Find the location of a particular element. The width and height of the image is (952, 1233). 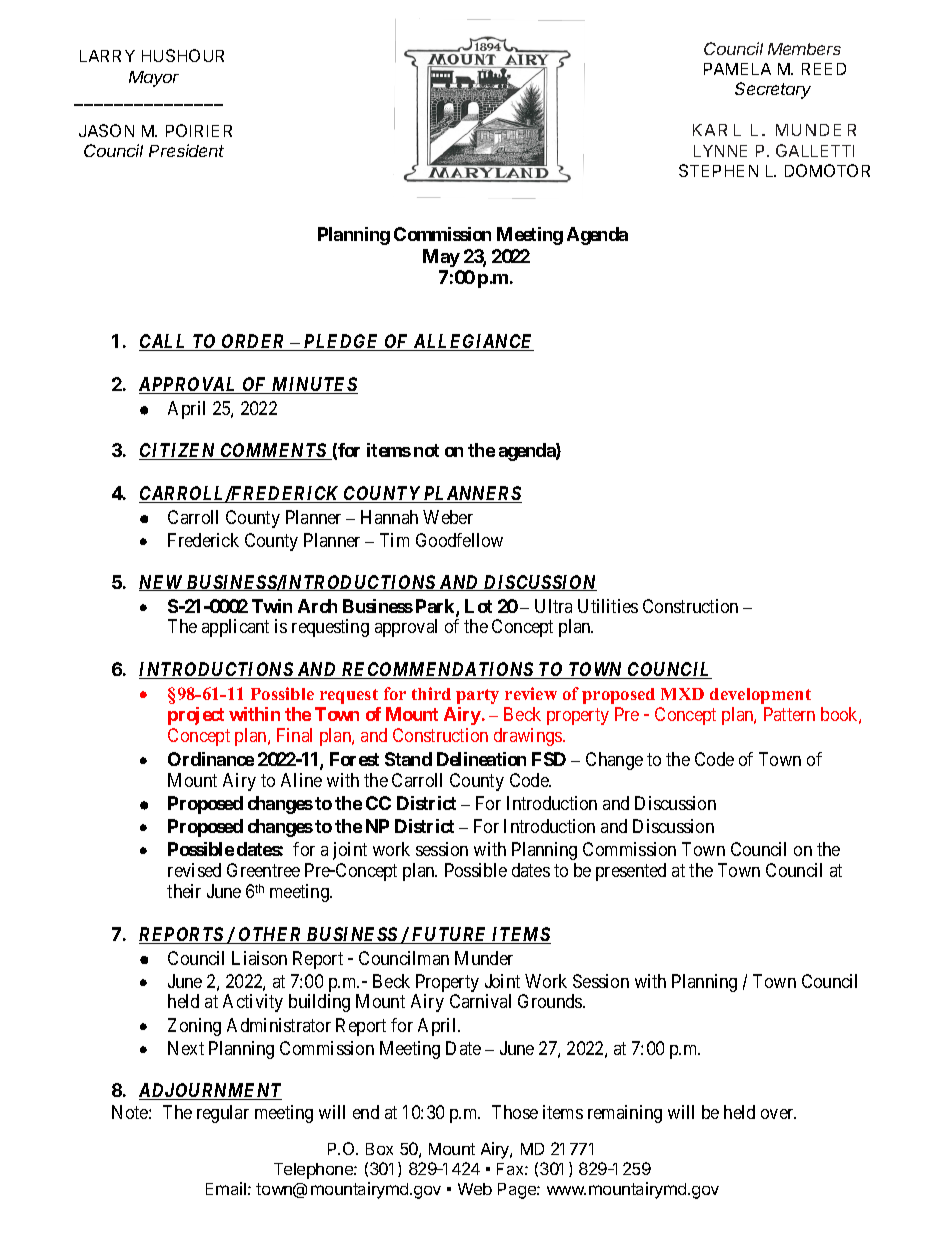

regular is located at coordinates (223, 1114).
